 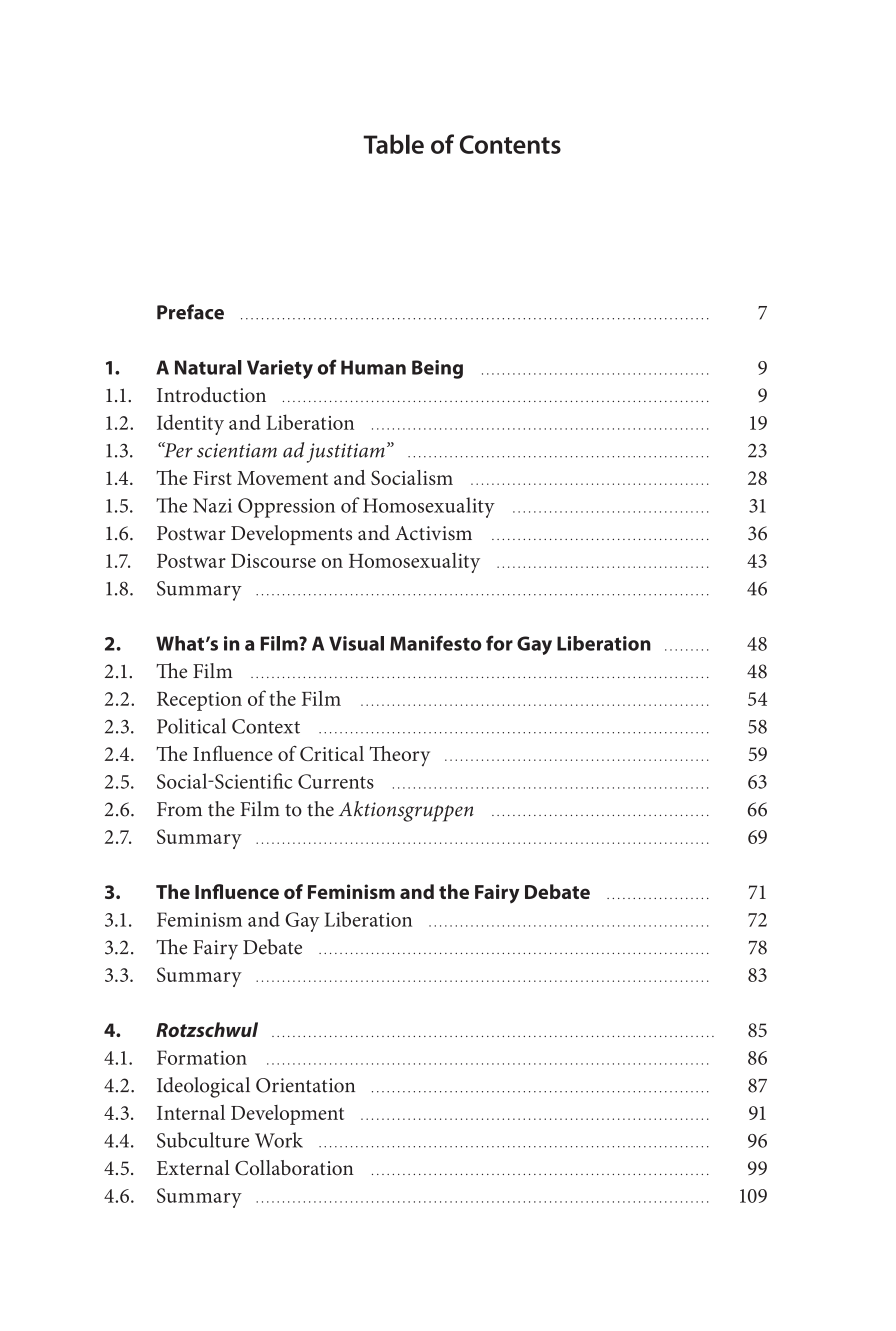 I want to click on Subculture, so click(x=203, y=1140).
